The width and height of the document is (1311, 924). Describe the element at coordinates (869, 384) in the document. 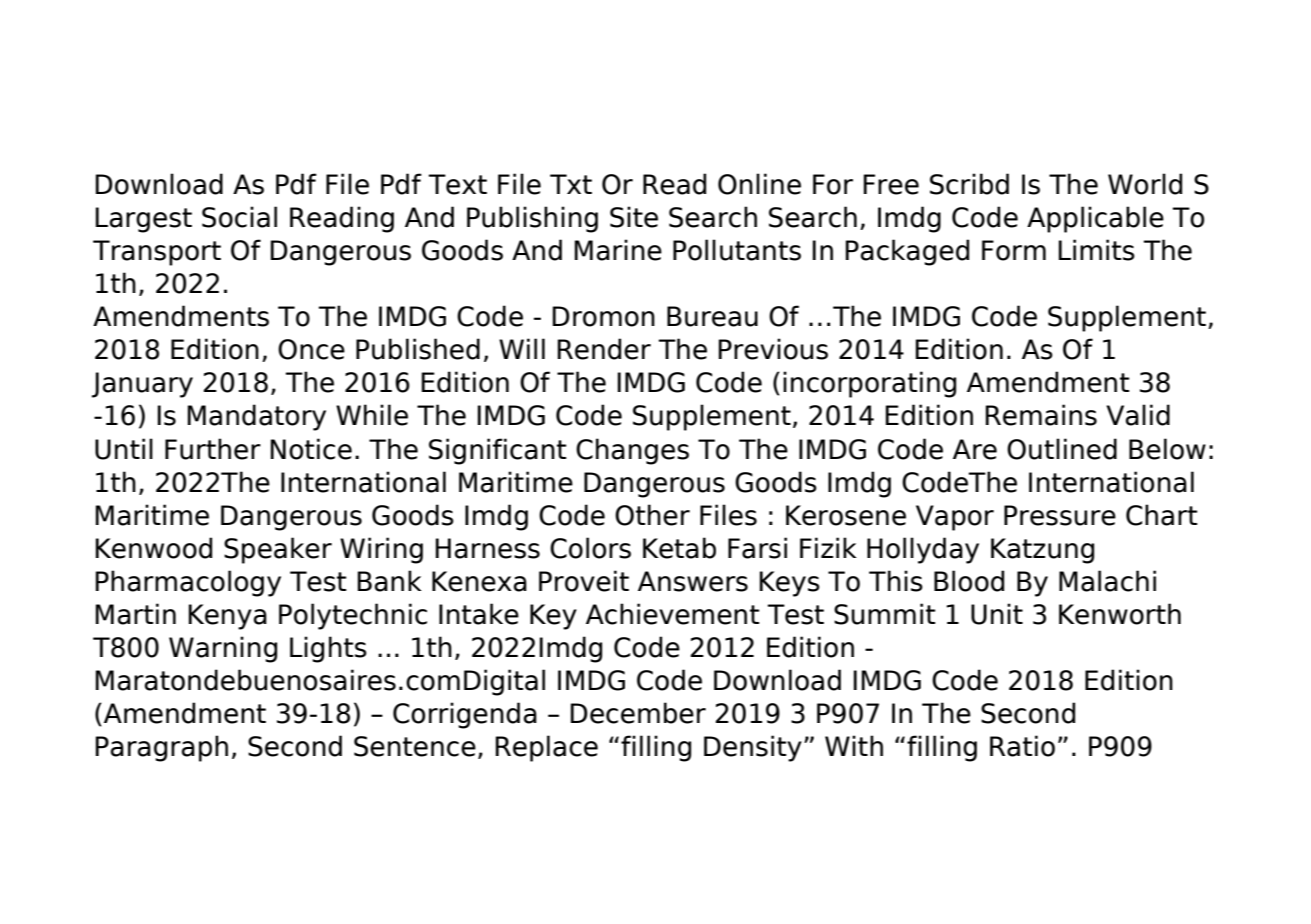

I see `incorporating` at that location.
